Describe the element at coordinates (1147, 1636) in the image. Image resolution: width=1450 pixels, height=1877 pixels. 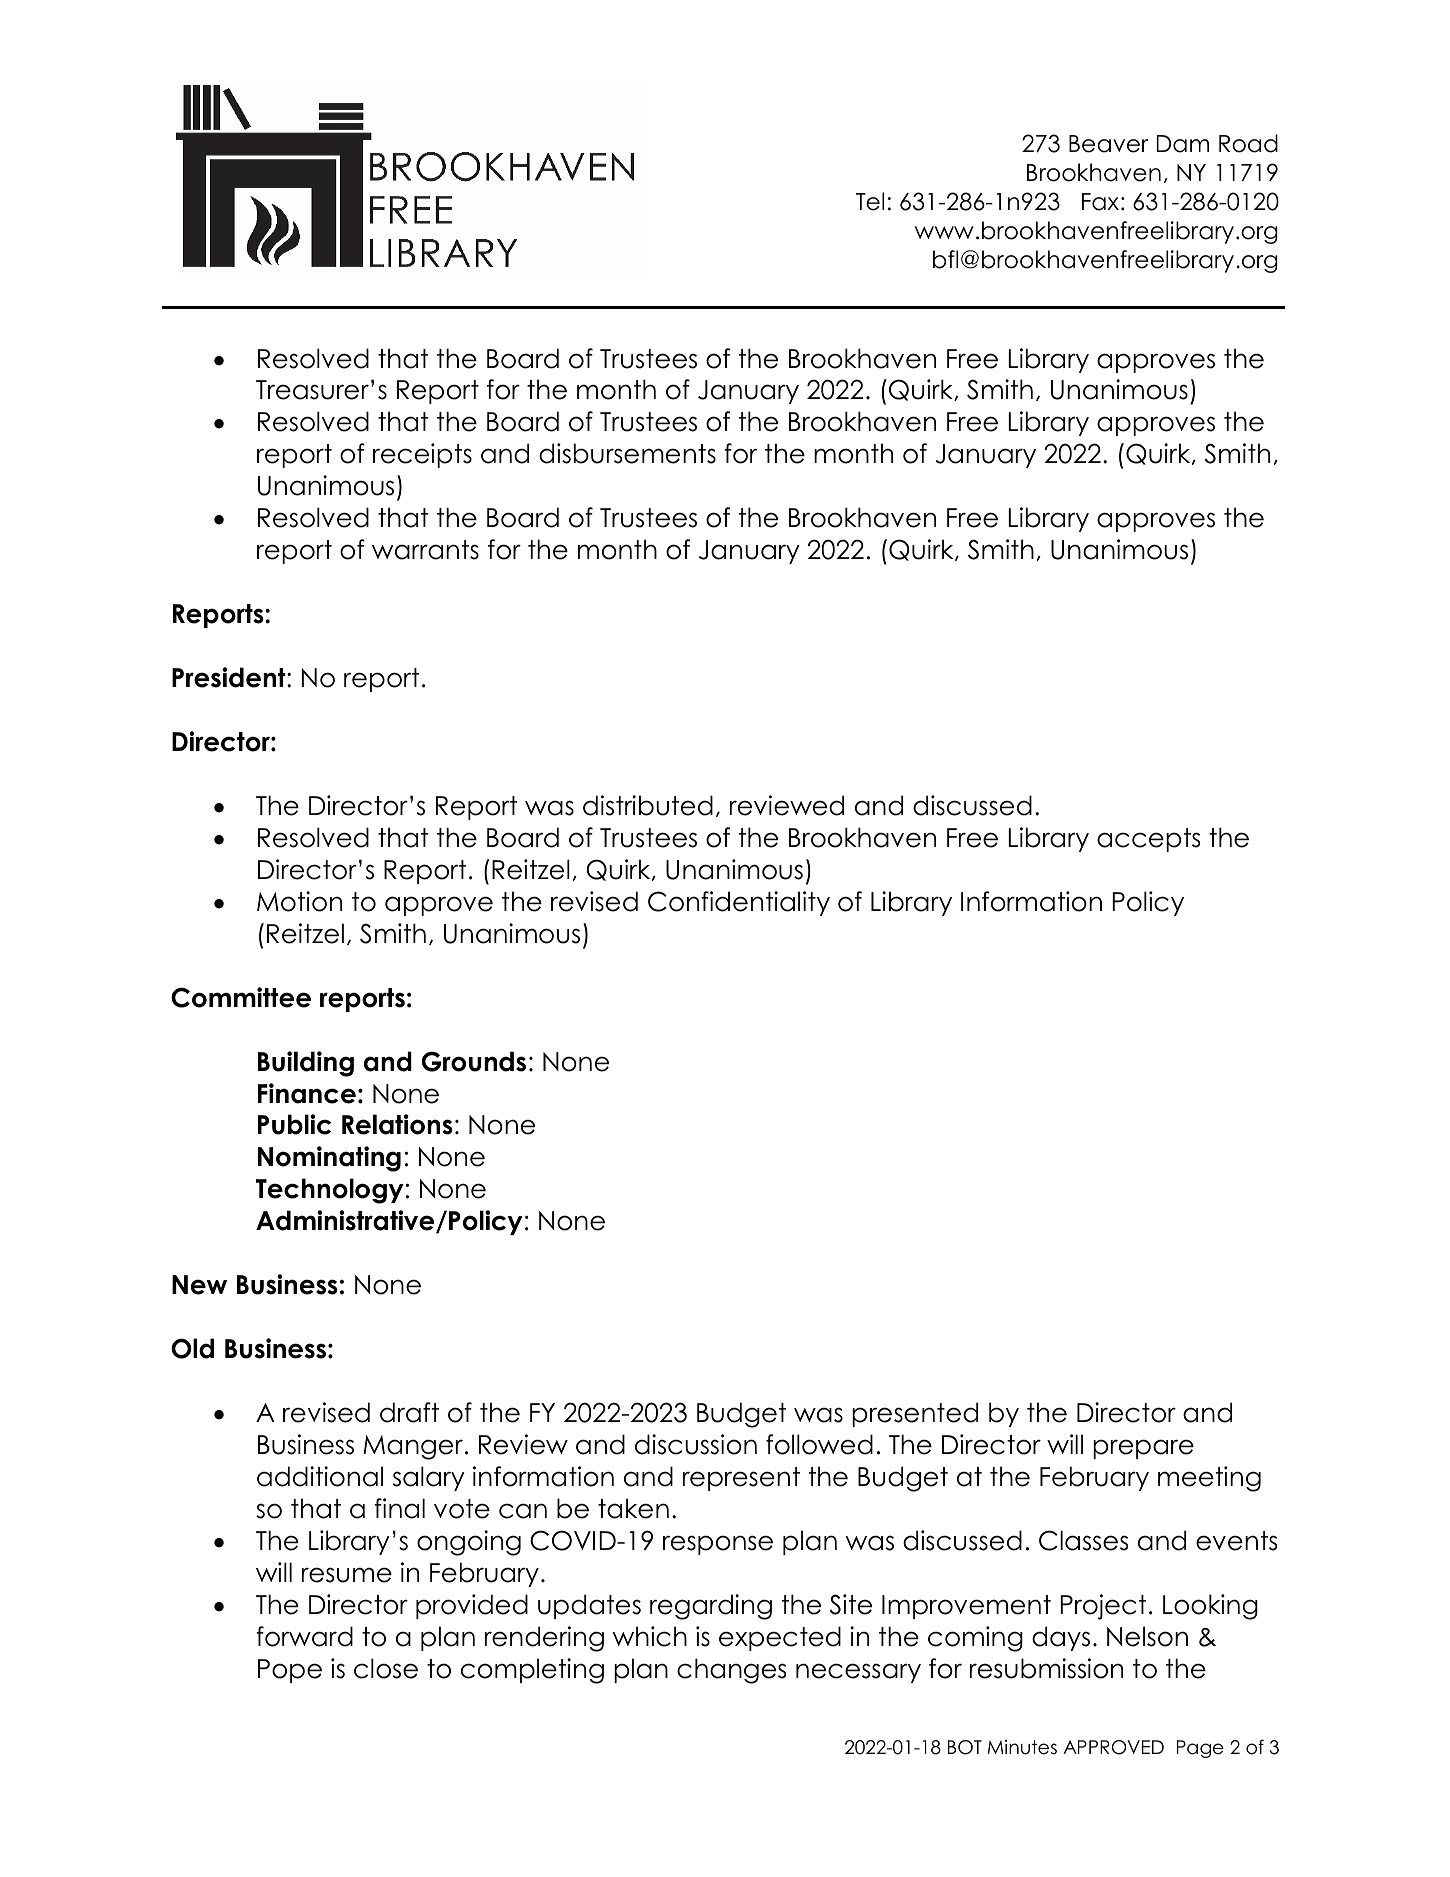
I see `Nelson` at that location.
